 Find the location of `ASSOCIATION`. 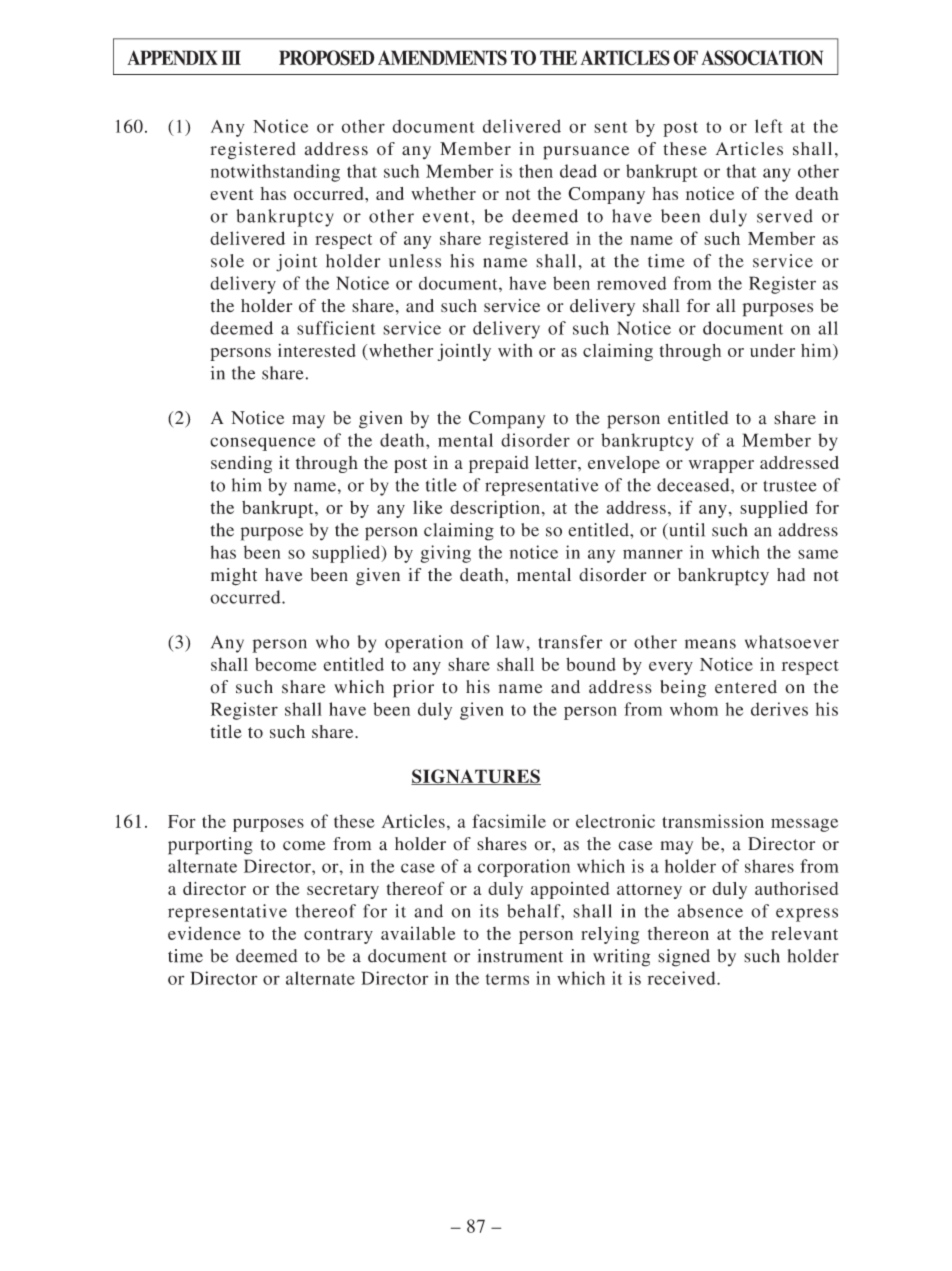

ASSOCIATION is located at coordinates (762, 58).
